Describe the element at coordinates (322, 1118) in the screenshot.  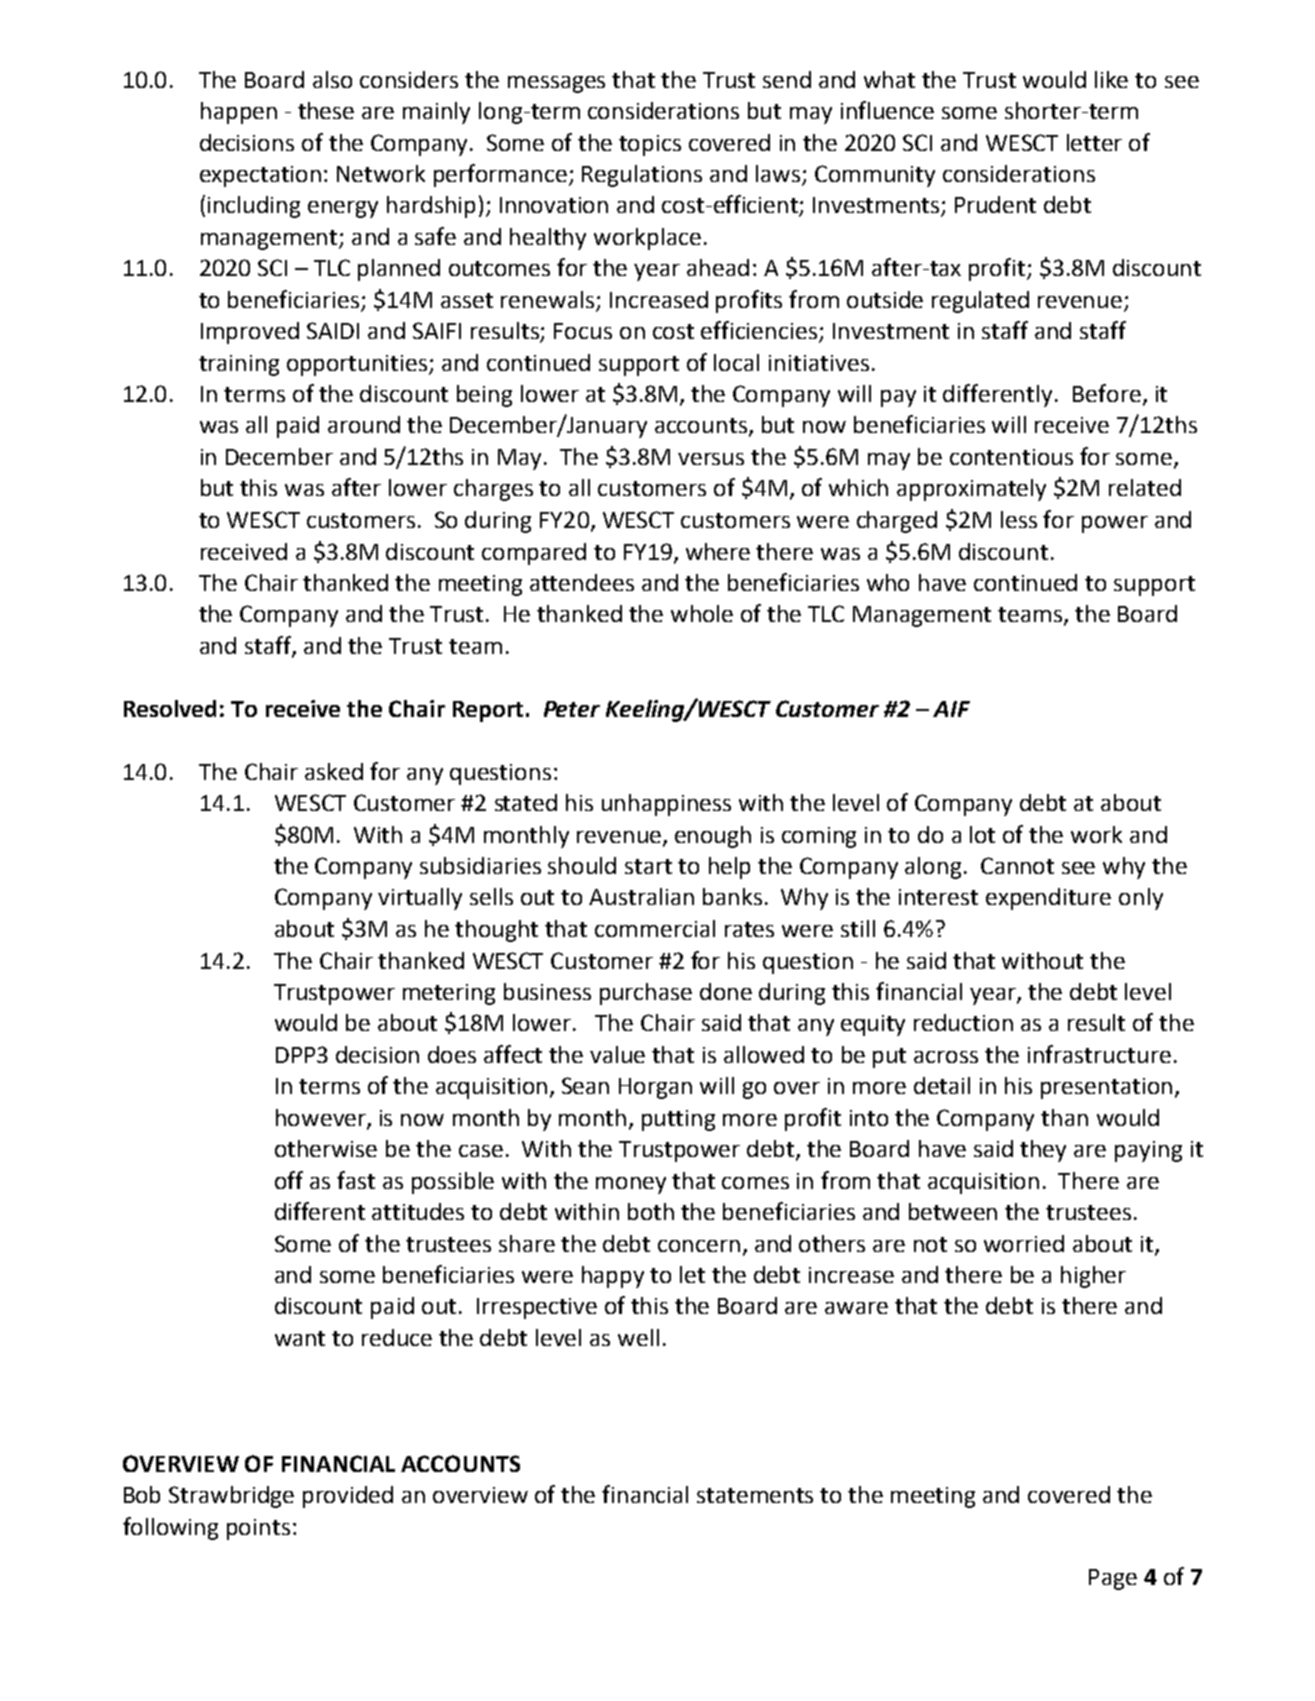
I see `however` at that location.
